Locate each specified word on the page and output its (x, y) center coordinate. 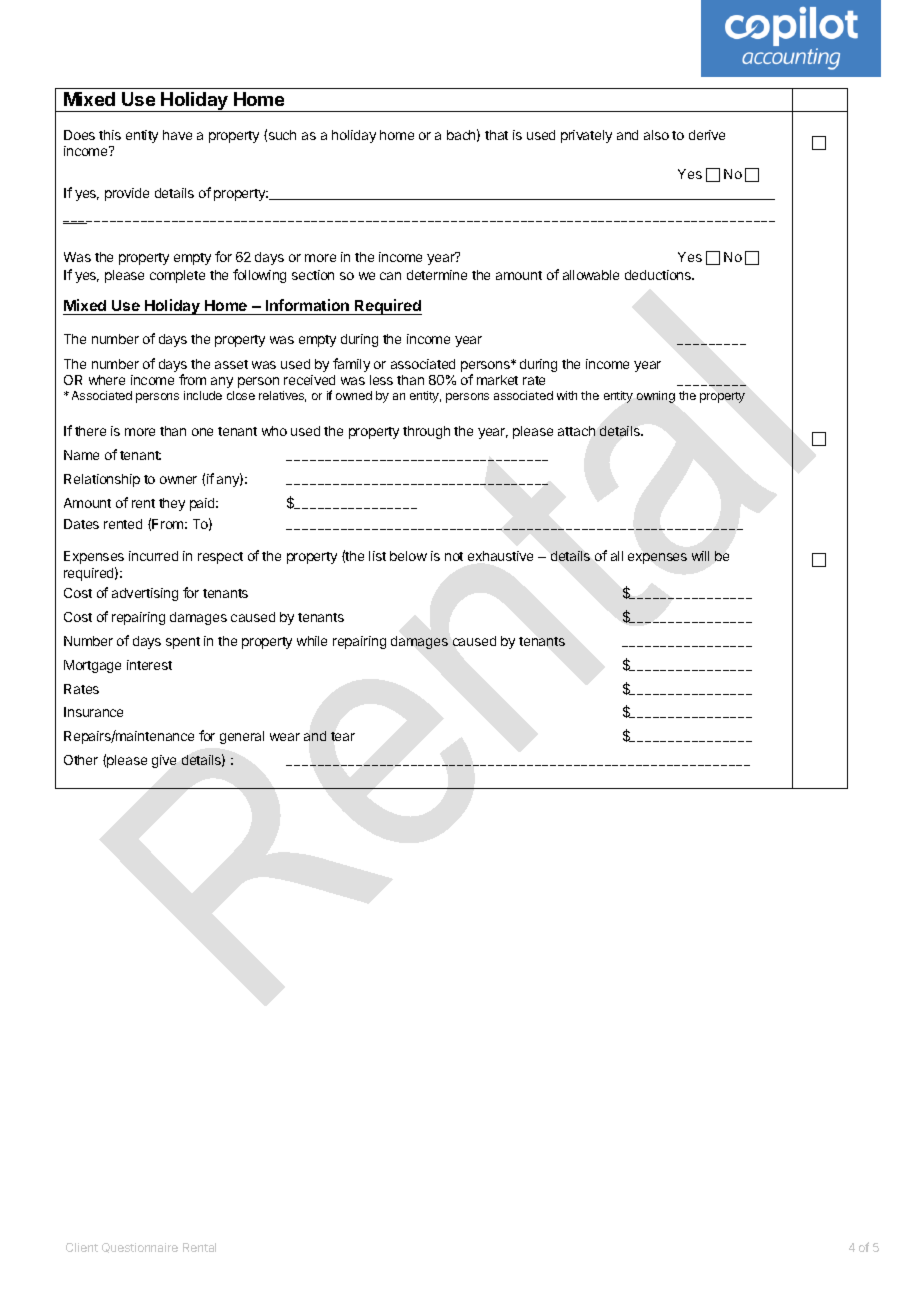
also (656, 135)
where (107, 380)
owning (656, 397)
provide (127, 194)
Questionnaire (140, 1248)
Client (82, 1247)
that (496, 135)
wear (285, 737)
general (242, 737)
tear (343, 736)
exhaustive (500, 556)
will (700, 556)
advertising (145, 594)
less (381, 380)
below (408, 556)
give (164, 761)
